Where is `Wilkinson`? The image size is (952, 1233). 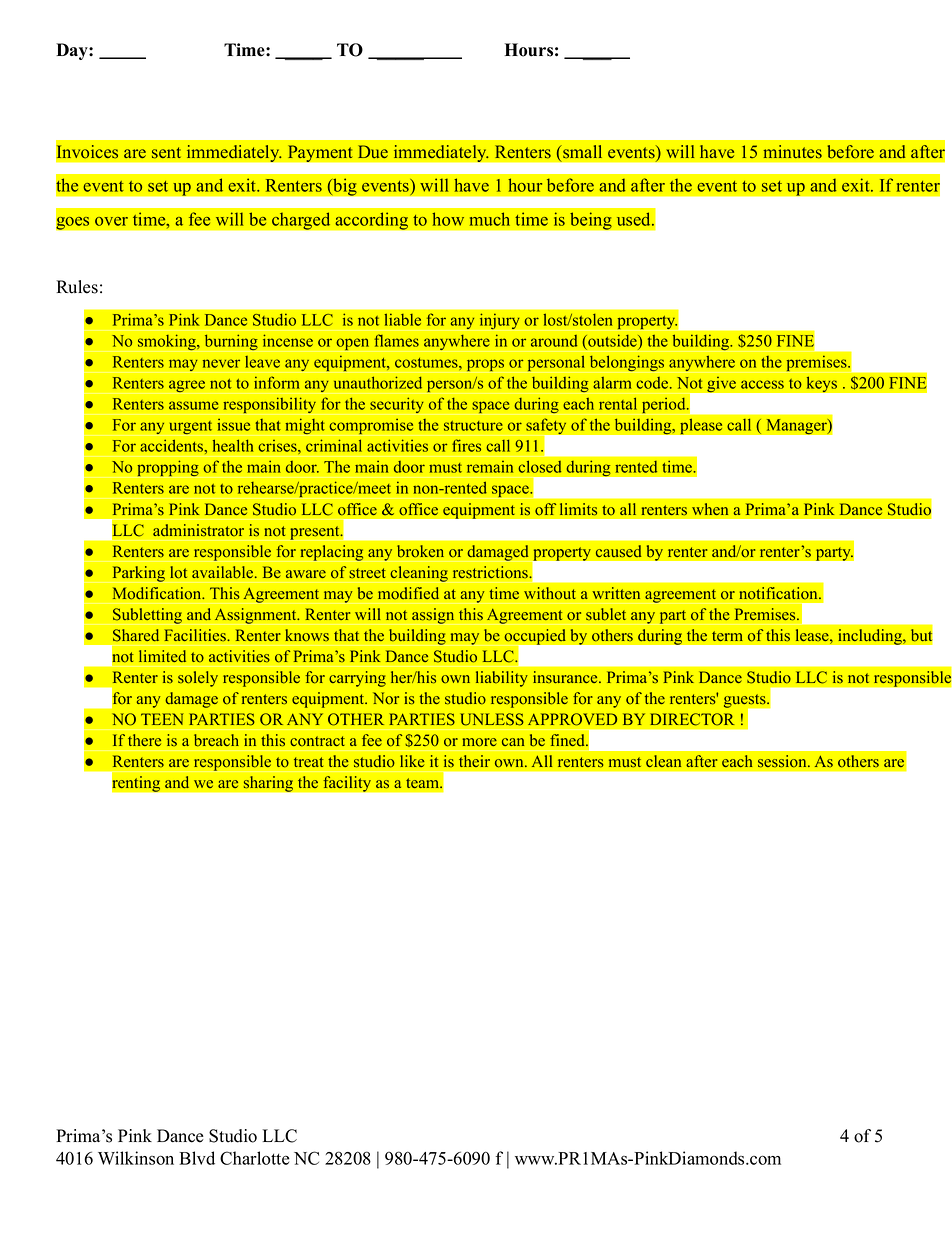
Wilkinson is located at coordinates (136, 1158).
